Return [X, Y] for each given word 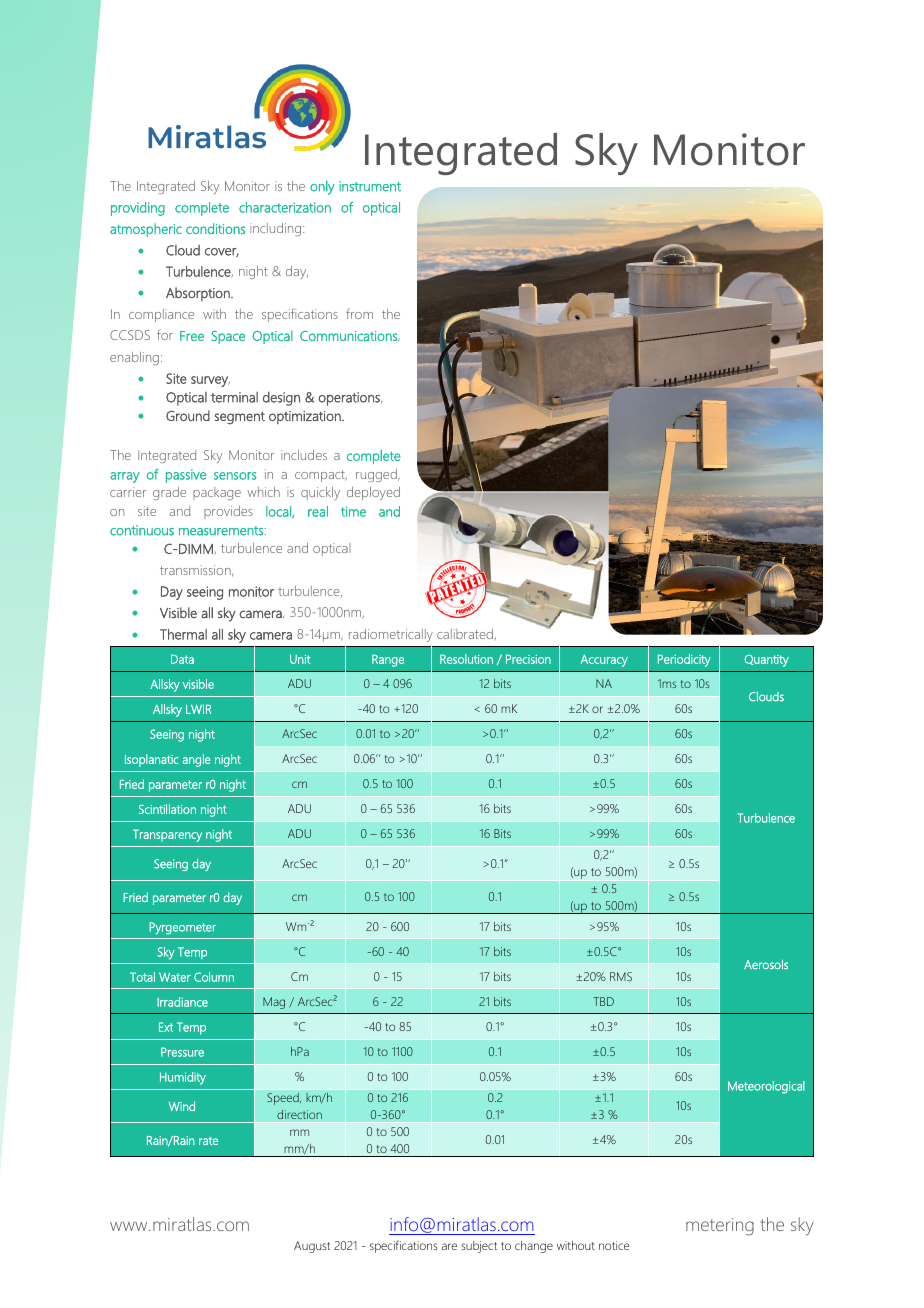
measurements [222, 531]
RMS [621, 976]
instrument [370, 186]
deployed [373, 493]
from [359, 313]
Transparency [167, 835]
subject [479, 1247]
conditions [215, 228]
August [312, 1247]
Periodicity [684, 660]
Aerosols [766, 964]
